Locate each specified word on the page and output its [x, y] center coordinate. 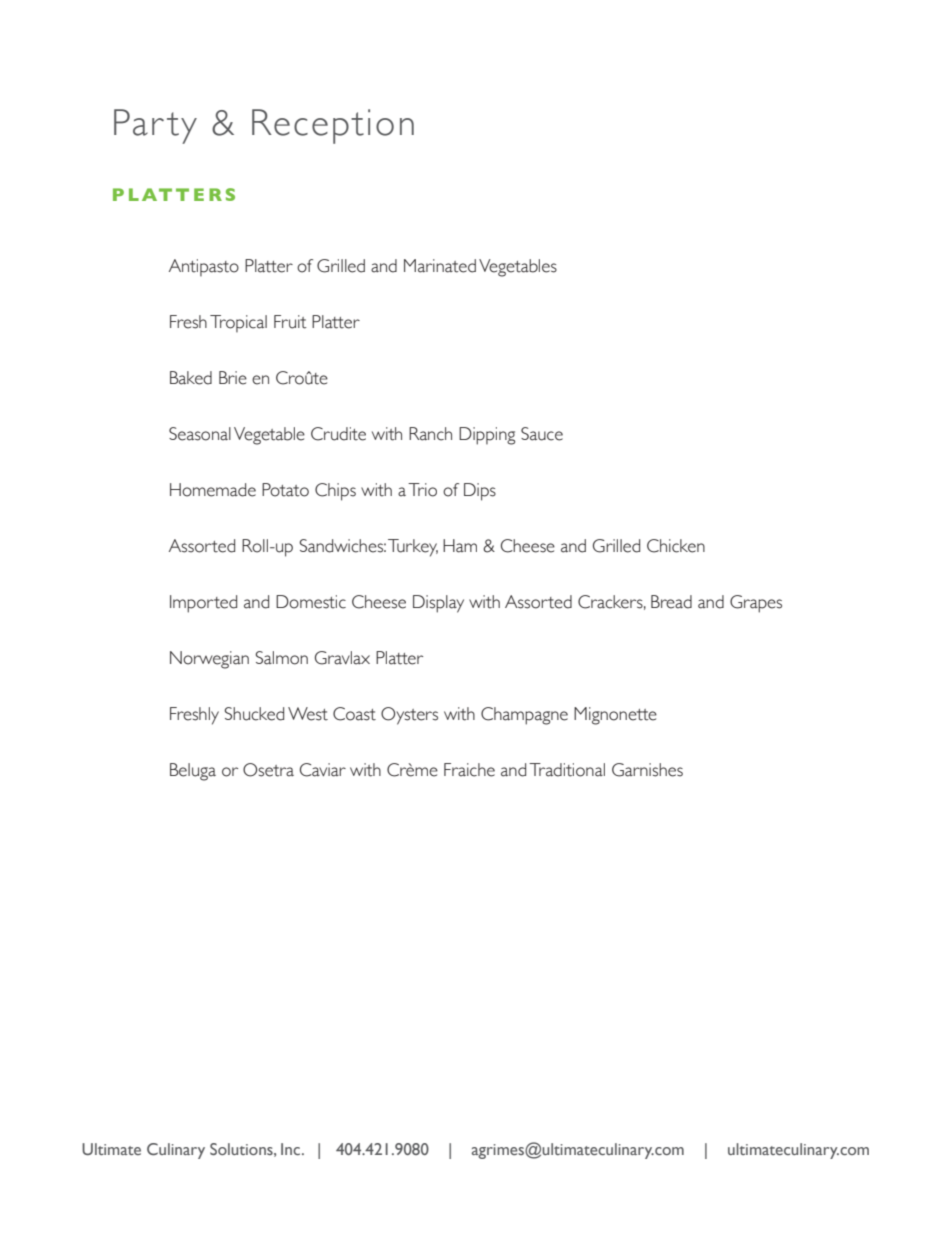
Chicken [676, 546]
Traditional [567, 770]
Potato [285, 490]
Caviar [323, 770]
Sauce [542, 434]
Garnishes [647, 770]
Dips [480, 492]
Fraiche [469, 770]
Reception [333, 126]
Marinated [440, 266]
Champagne [524, 716]
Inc [290, 1149]
